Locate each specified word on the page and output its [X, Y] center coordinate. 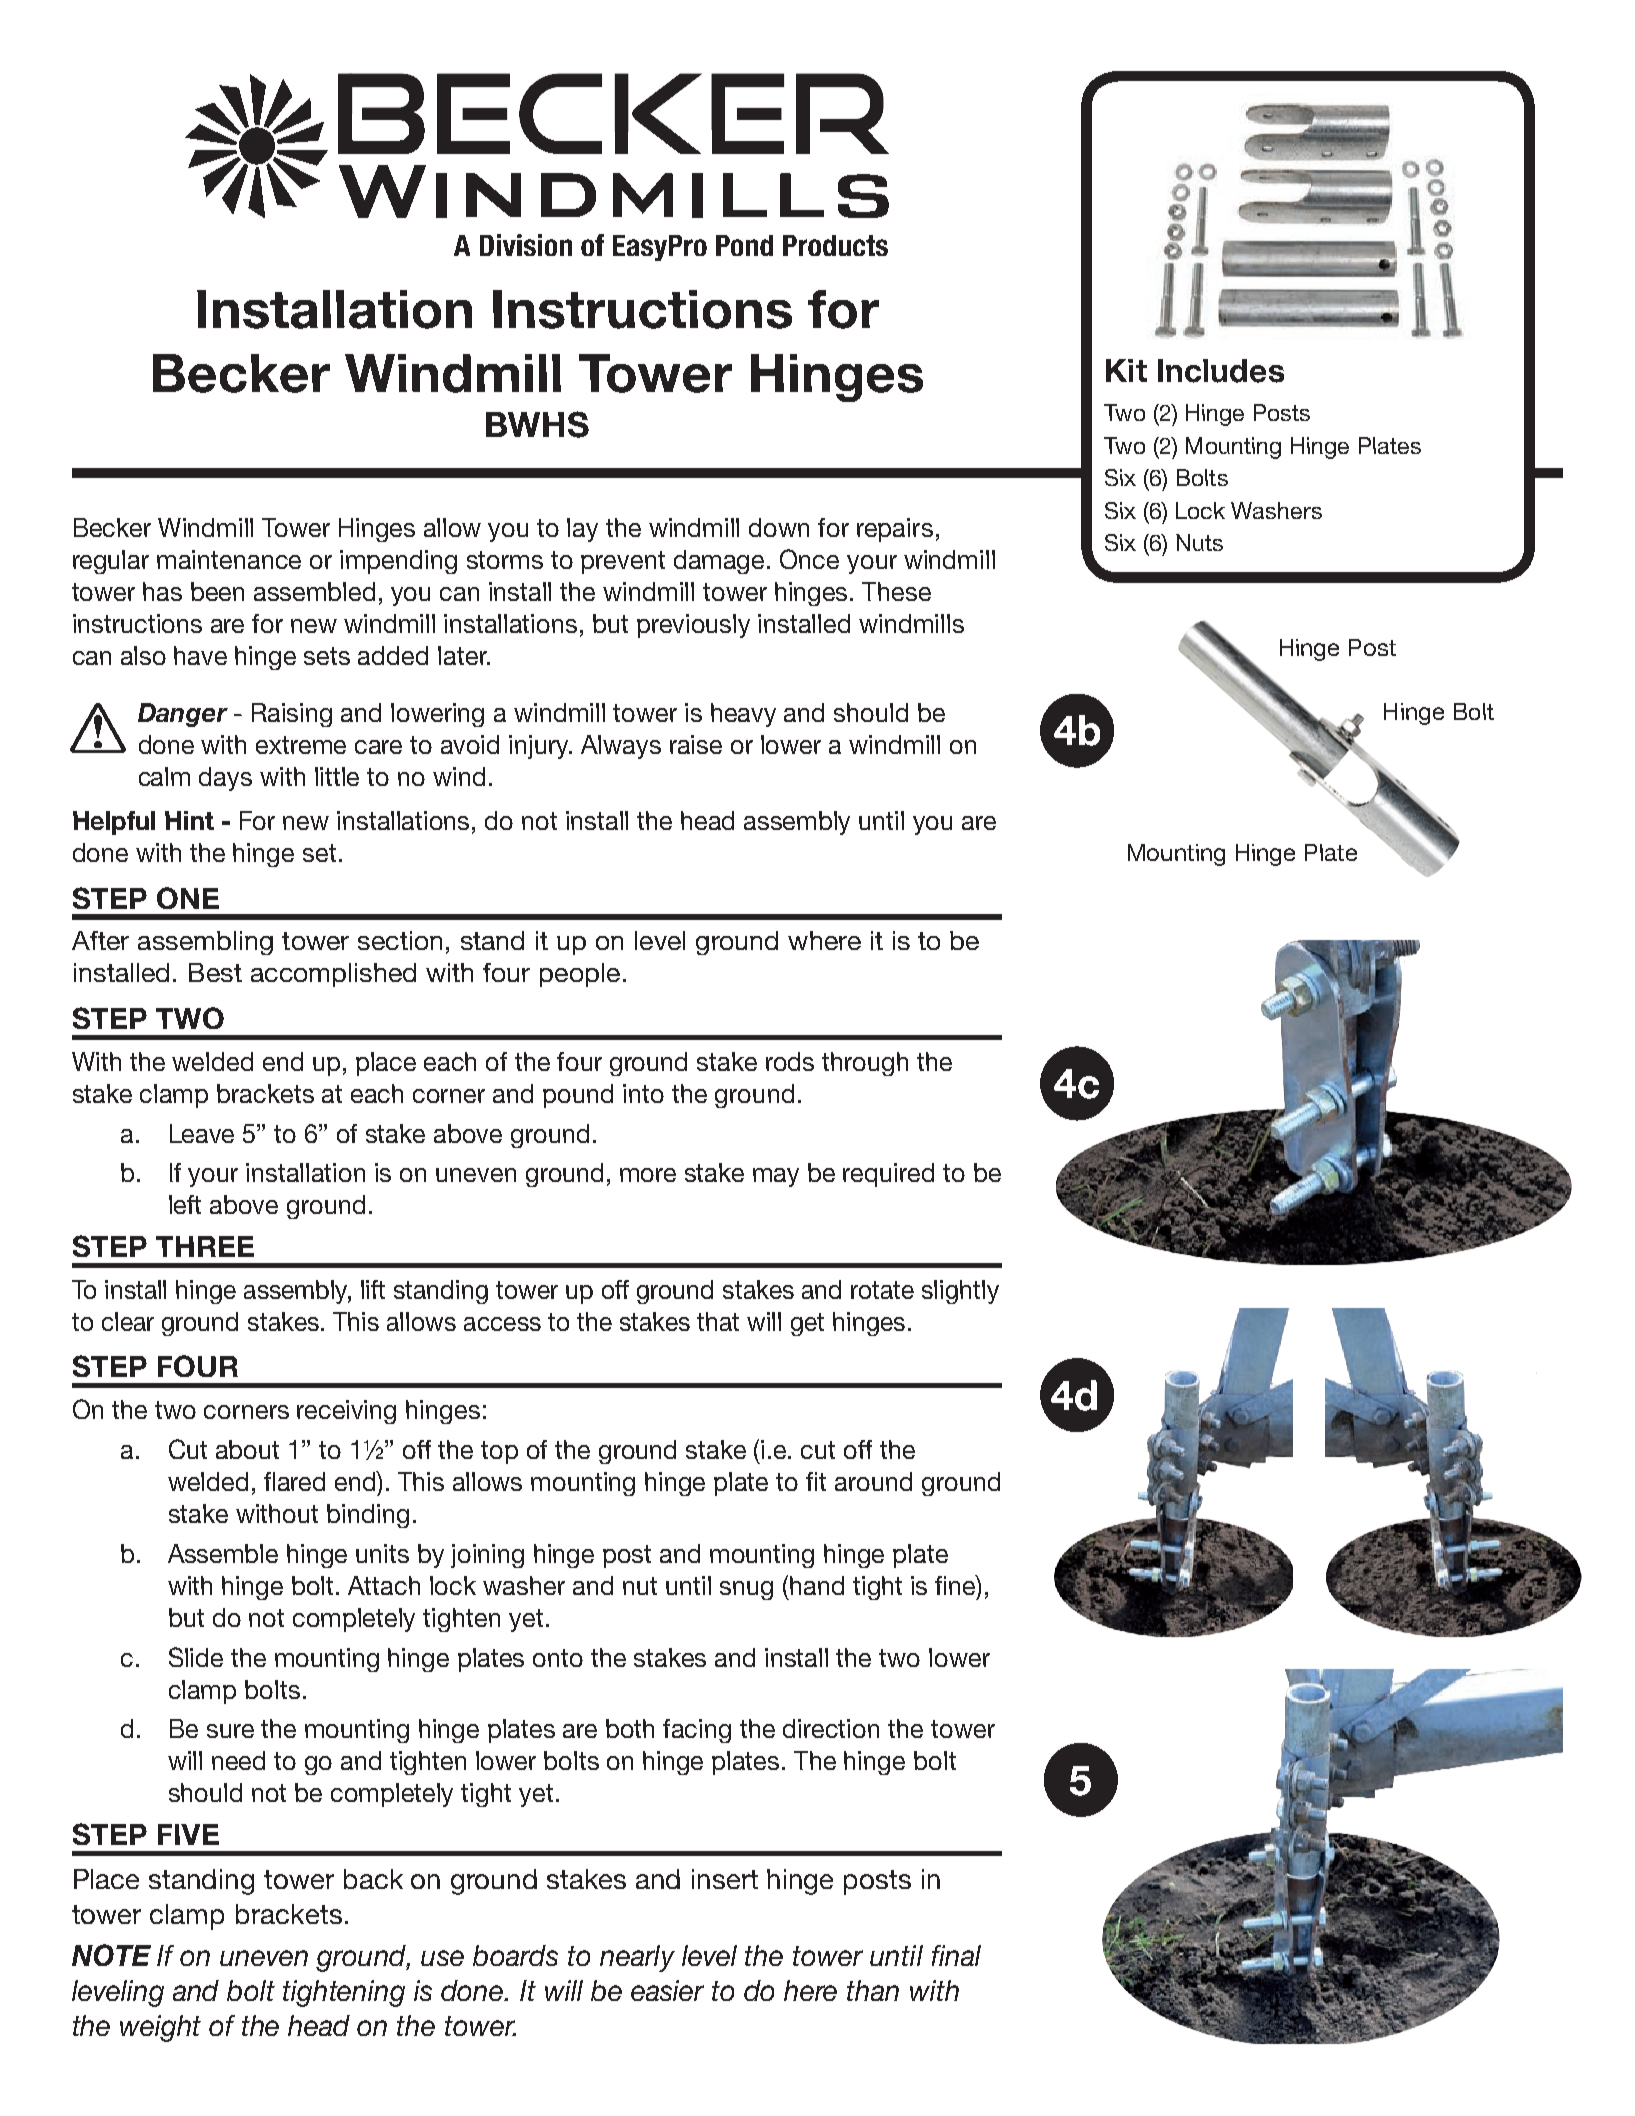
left [185, 1204]
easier [667, 1990]
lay [582, 530]
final [956, 1955]
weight [160, 2028]
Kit [1126, 370]
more [648, 1175]
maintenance [229, 559]
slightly [960, 1292]
